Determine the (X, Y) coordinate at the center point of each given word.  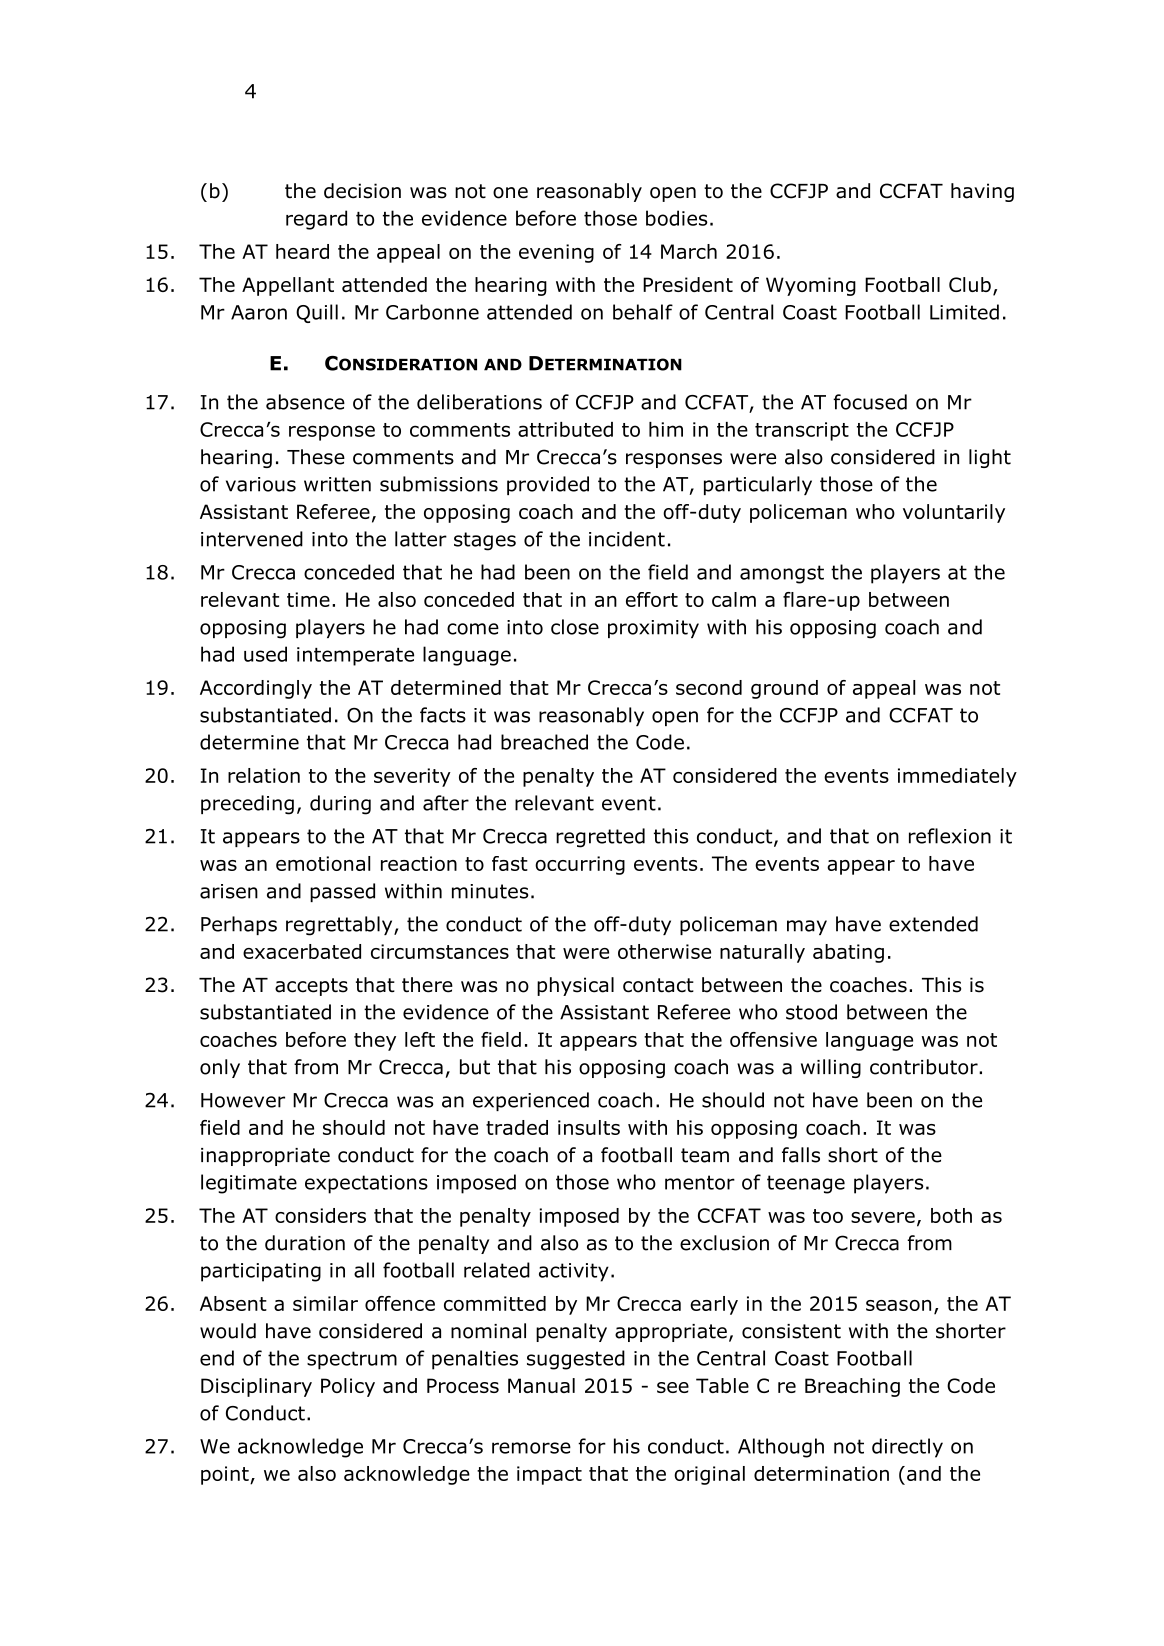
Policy (348, 1387)
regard (316, 220)
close (575, 627)
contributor (925, 1067)
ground (784, 689)
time (308, 599)
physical (575, 986)
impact (549, 1475)
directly (907, 1448)
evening (556, 253)
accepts (311, 987)
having (982, 192)
